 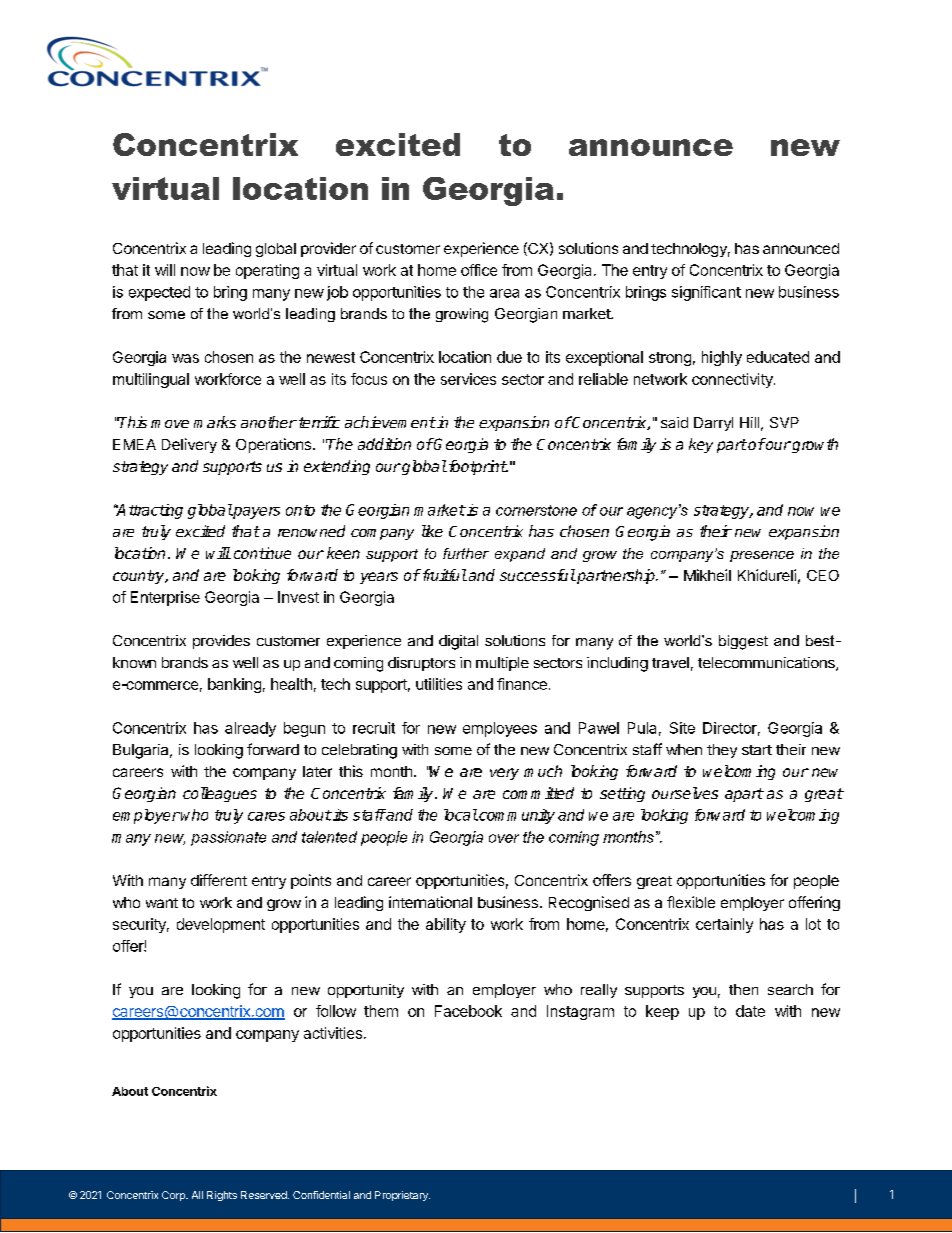 What do you see at coordinates (479, 270) in the image?
I see `office` at bounding box center [479, 270].
